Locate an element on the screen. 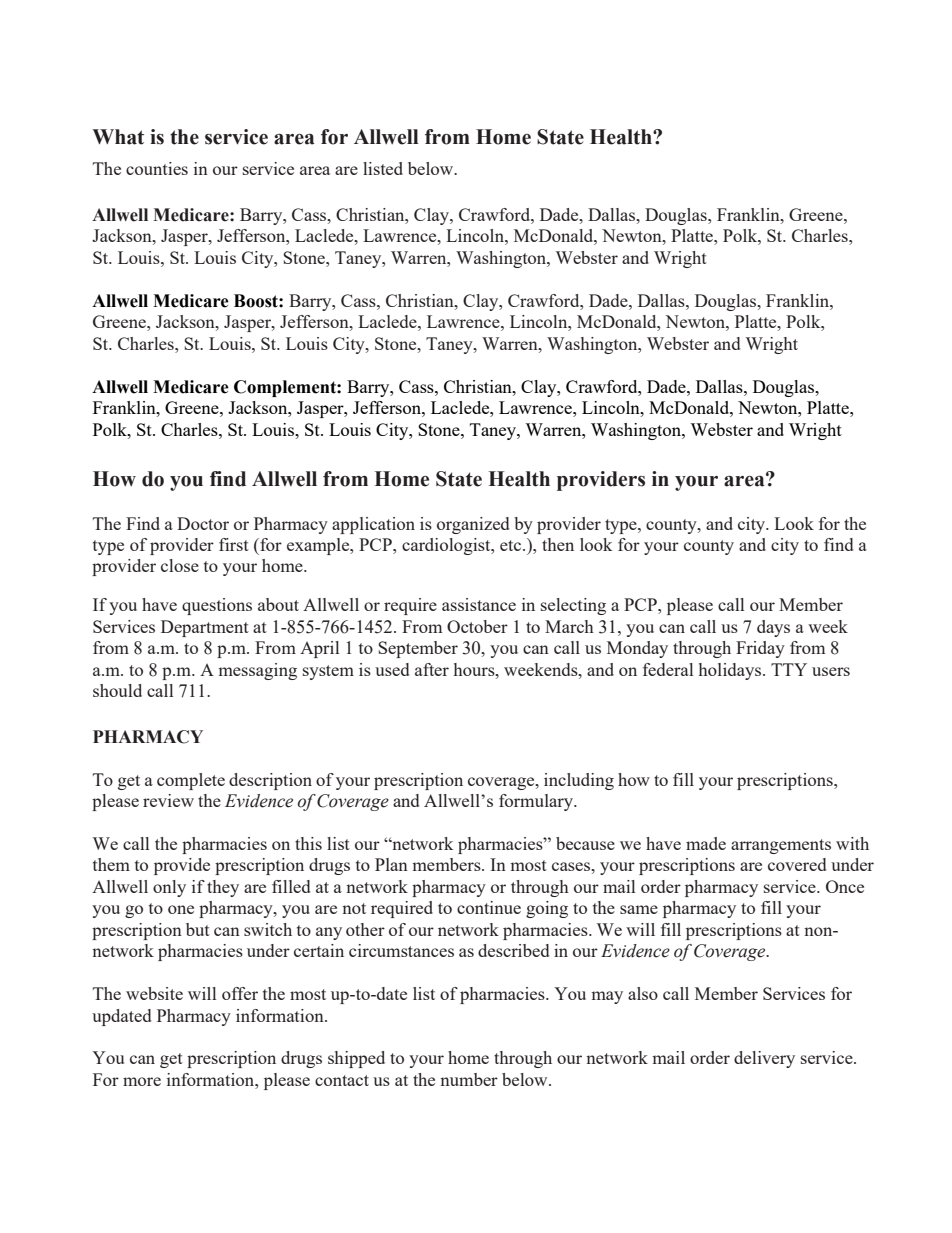  then is located at coordinates (558, 544).
